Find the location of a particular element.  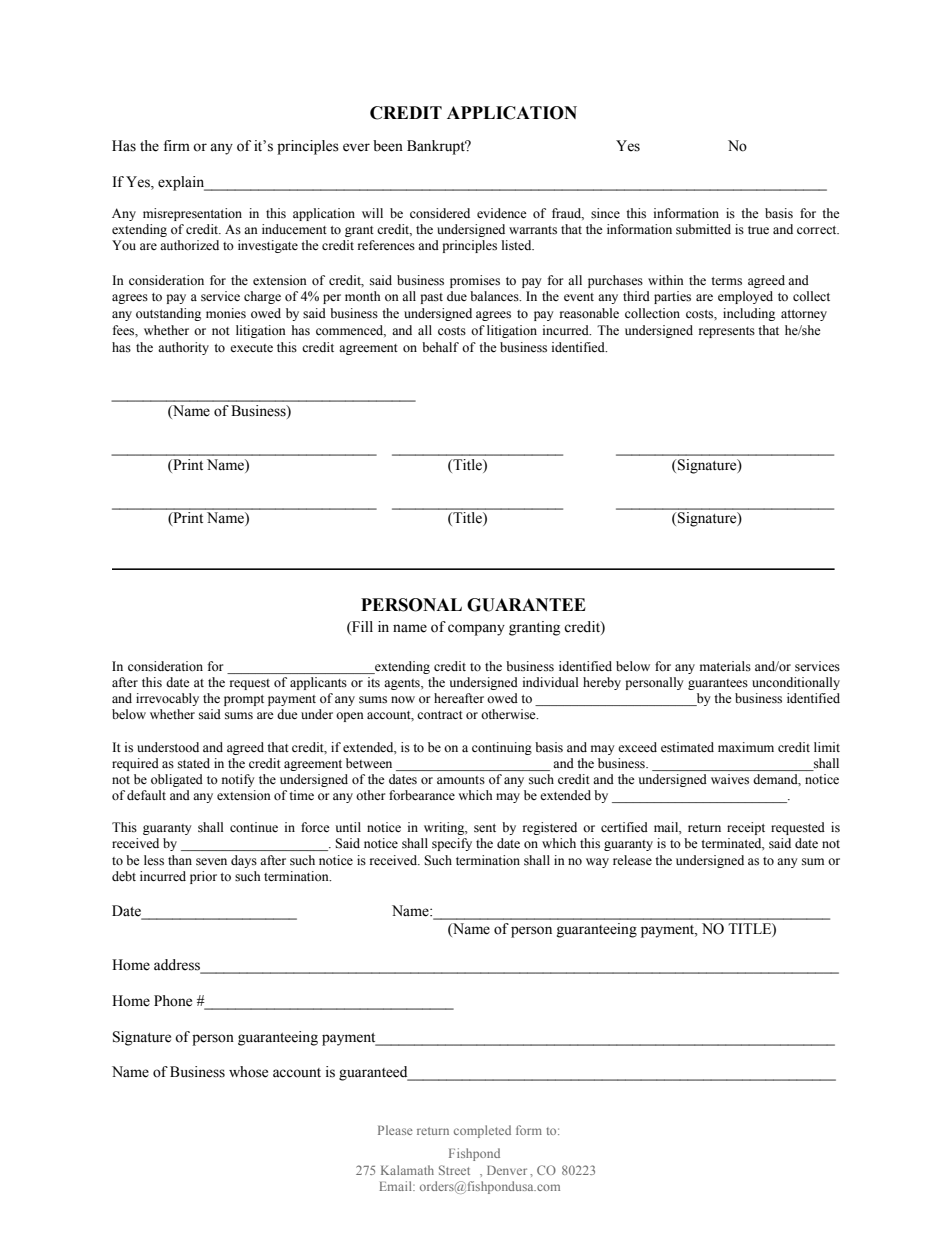

materials is located at coordinates (725, 666).
